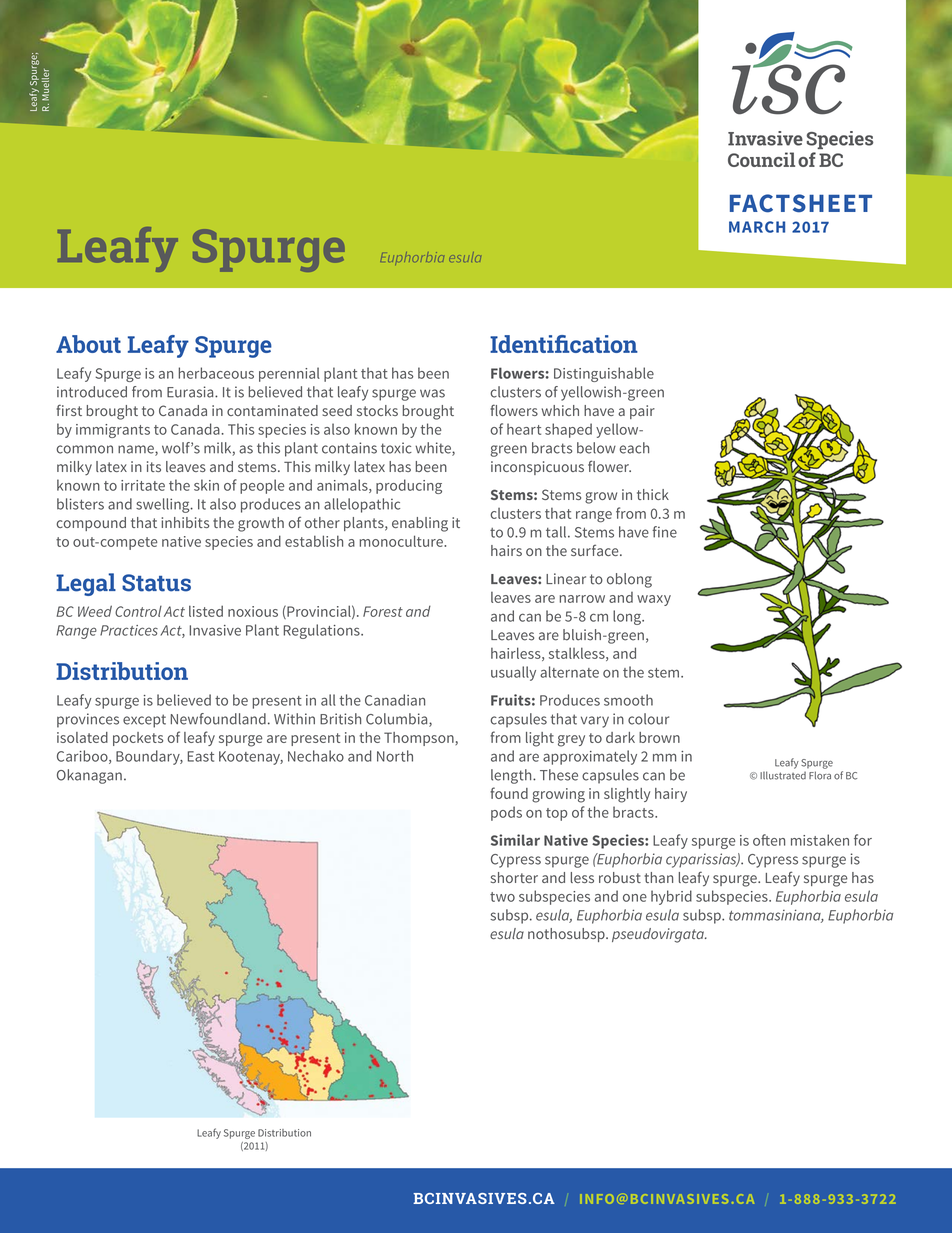 This screenshot has height=1233, width=952. What do you see at coordinates (653, 494) in the screenshot?
I see `thick` at bounding box center [653, 494].
